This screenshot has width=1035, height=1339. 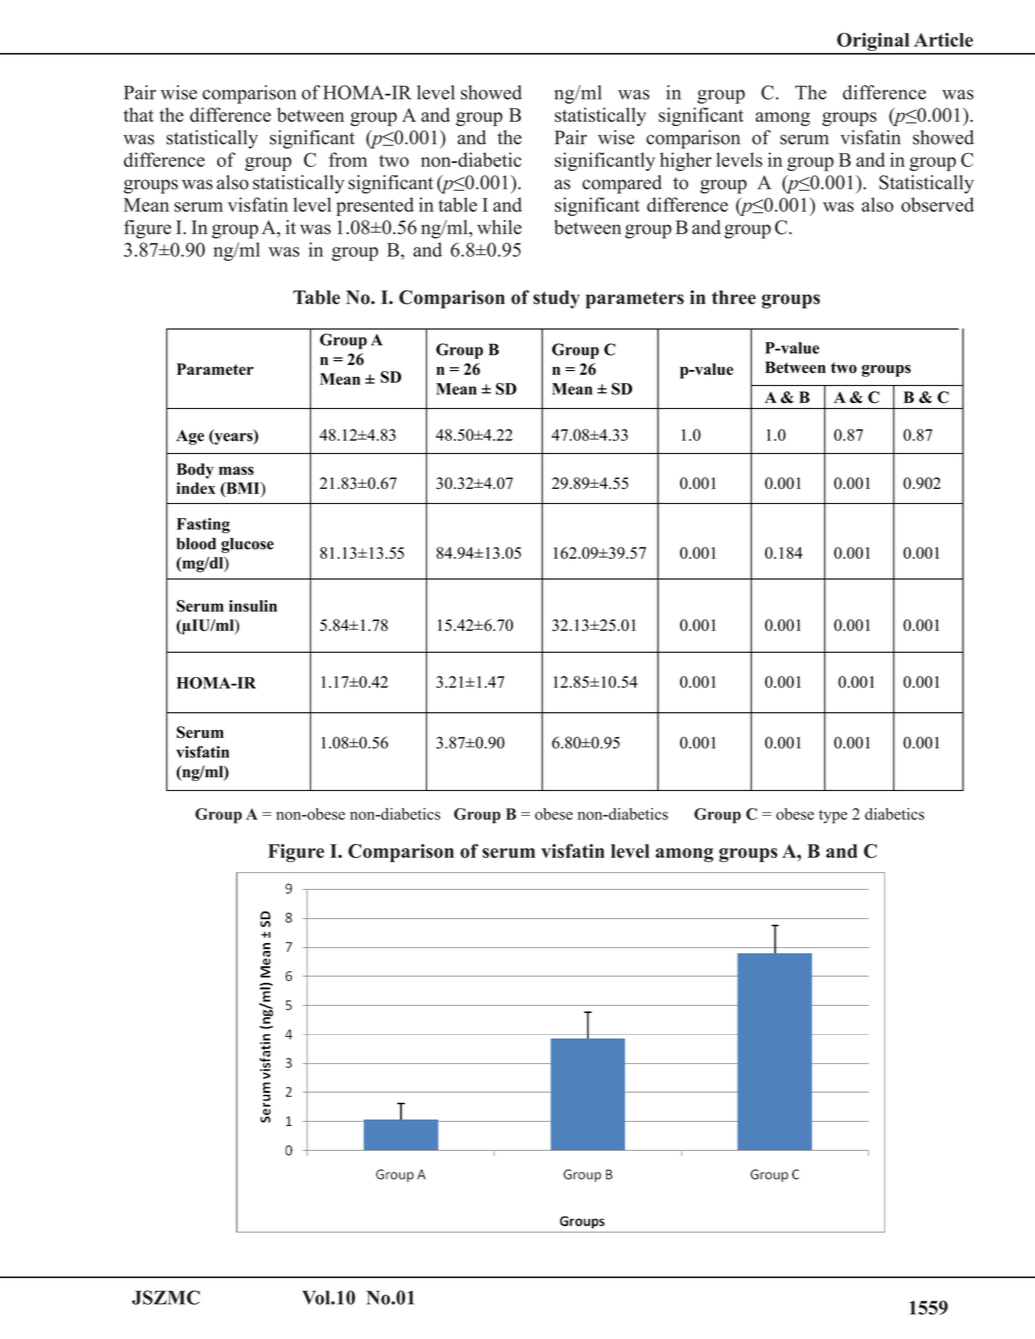 What do you see at coordinates (247, 545) in the screenshot?
I see `glucose` at bounding box center [247, 545].
